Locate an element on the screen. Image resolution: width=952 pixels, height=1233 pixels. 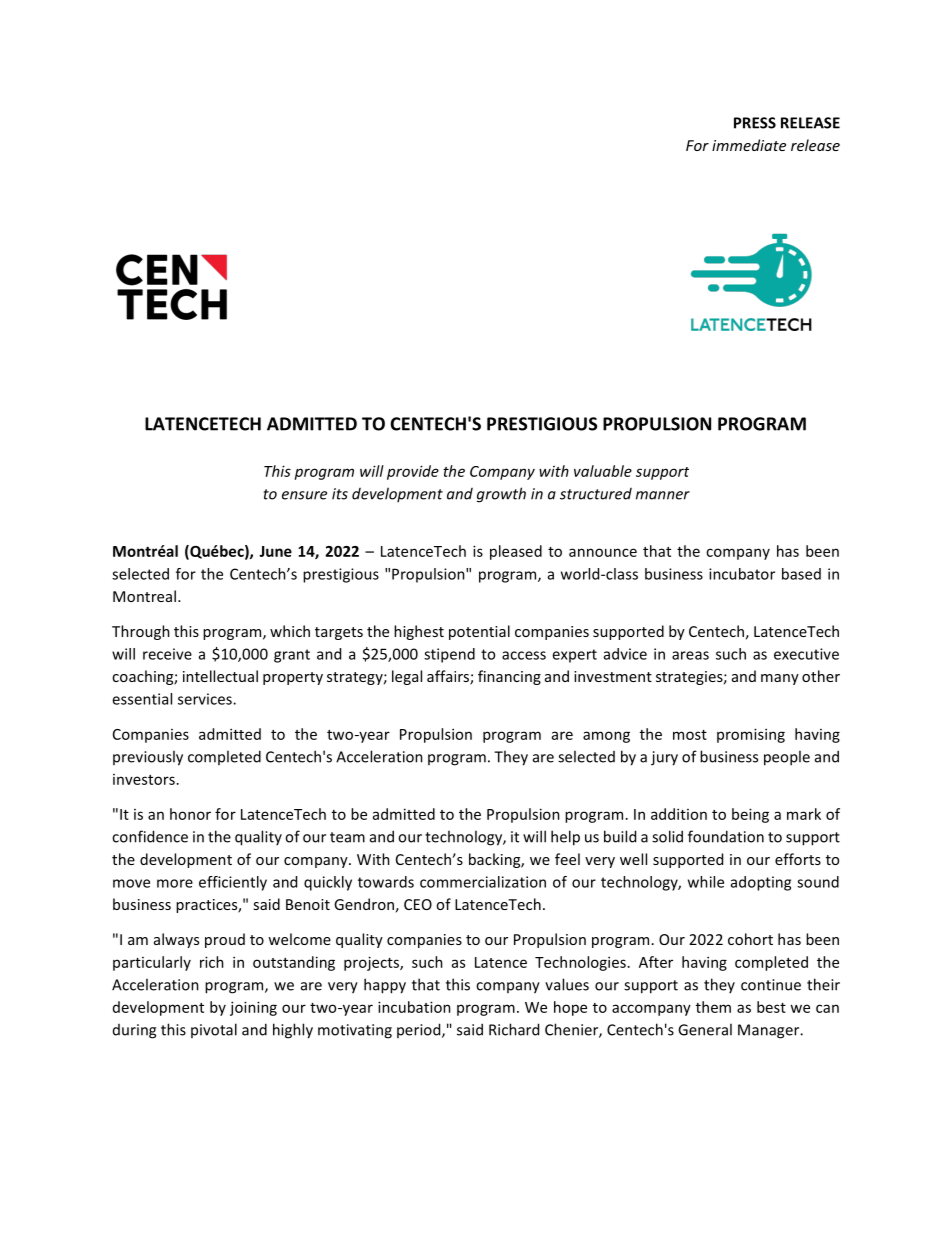
foundation is located at coordinates (726, 836).
